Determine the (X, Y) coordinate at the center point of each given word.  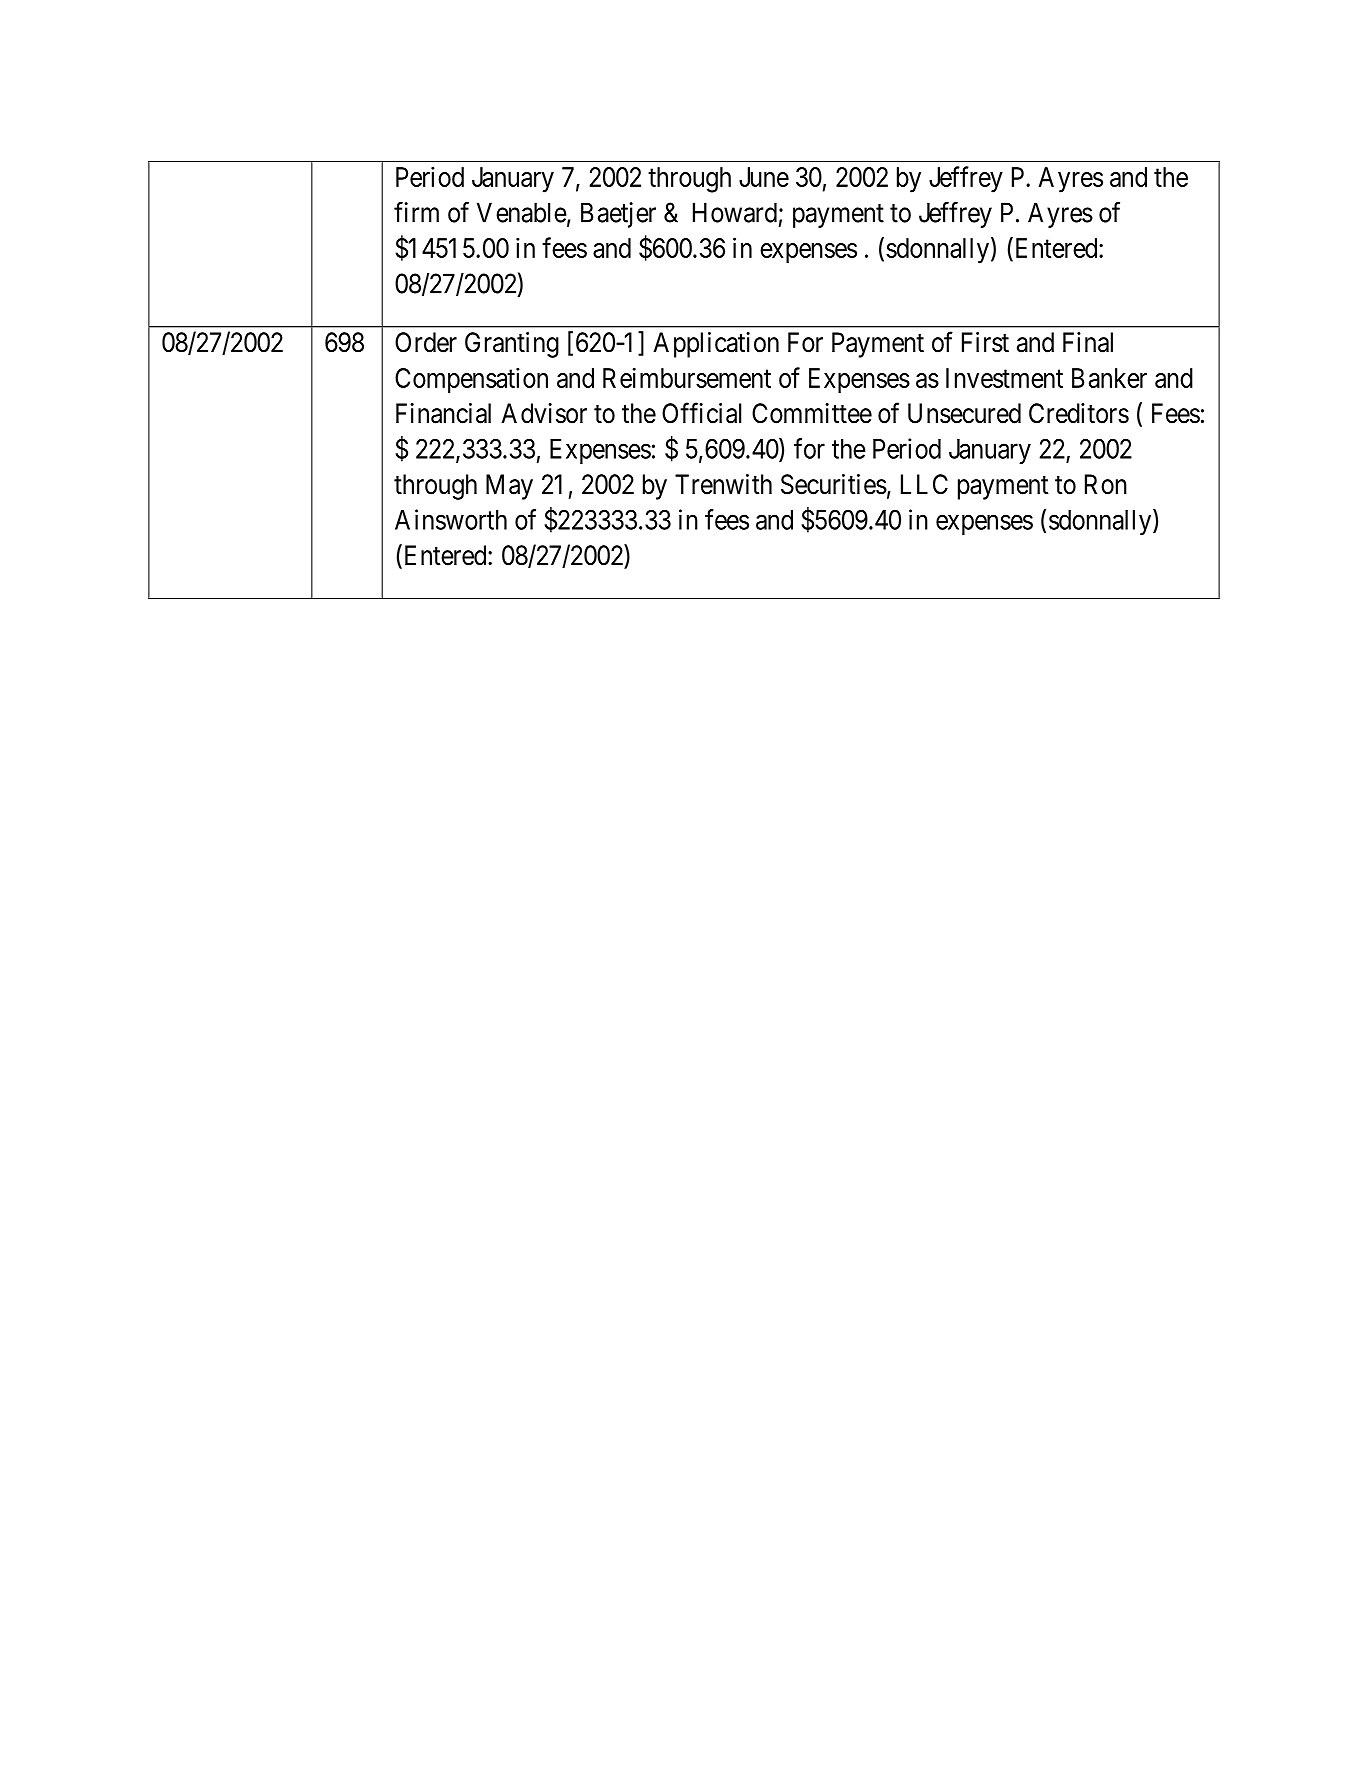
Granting (512, 345)
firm (416, 212)
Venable (522, 212)
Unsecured (964, 413)
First (985, 342)
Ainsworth (451, 519)
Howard (735, 212)
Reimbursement (687, 377)
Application (716, 345)
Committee (812, 413)
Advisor (544, 413)
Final (1088, 342)
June (764, 177)
